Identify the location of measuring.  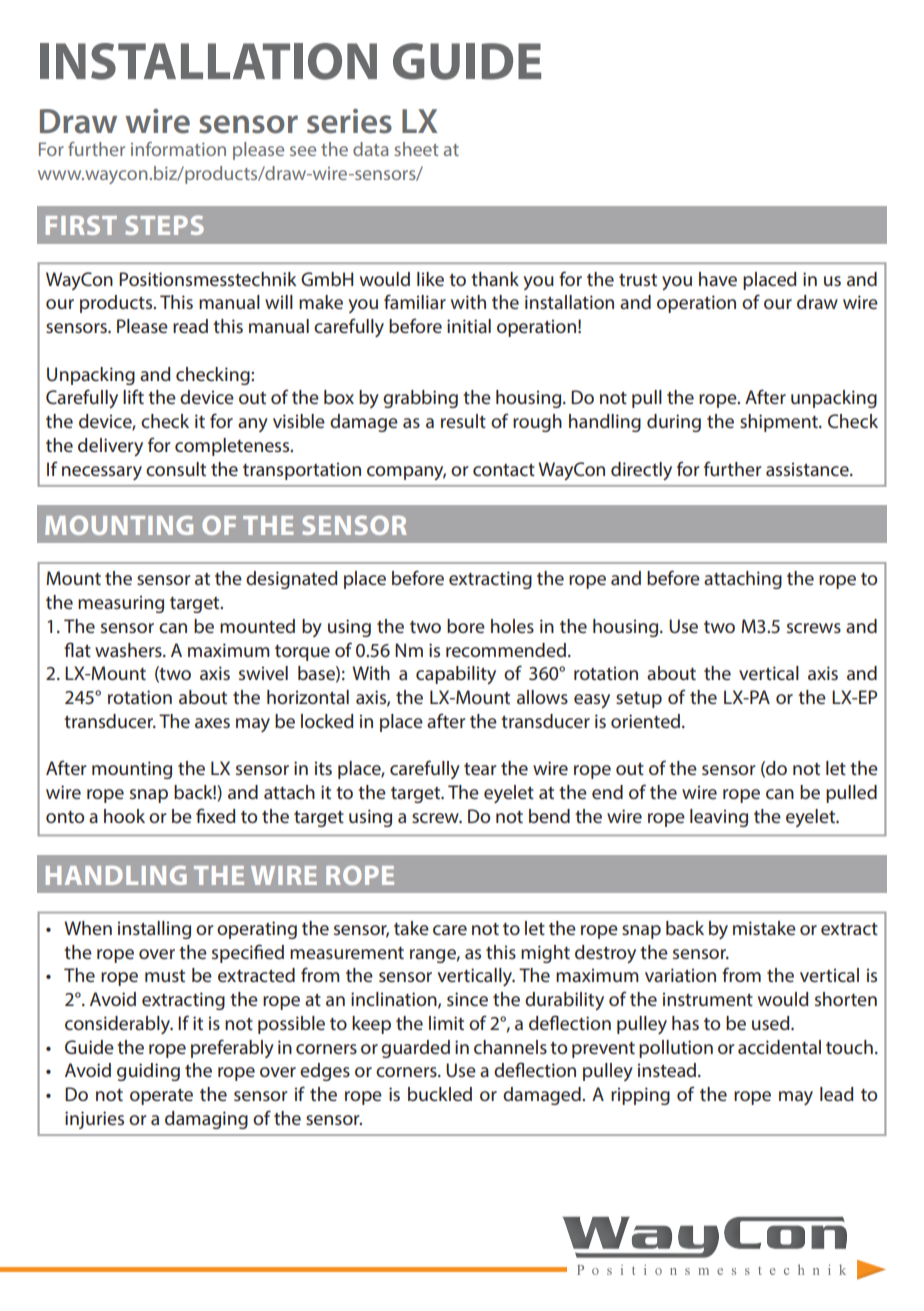
(121, 604).
